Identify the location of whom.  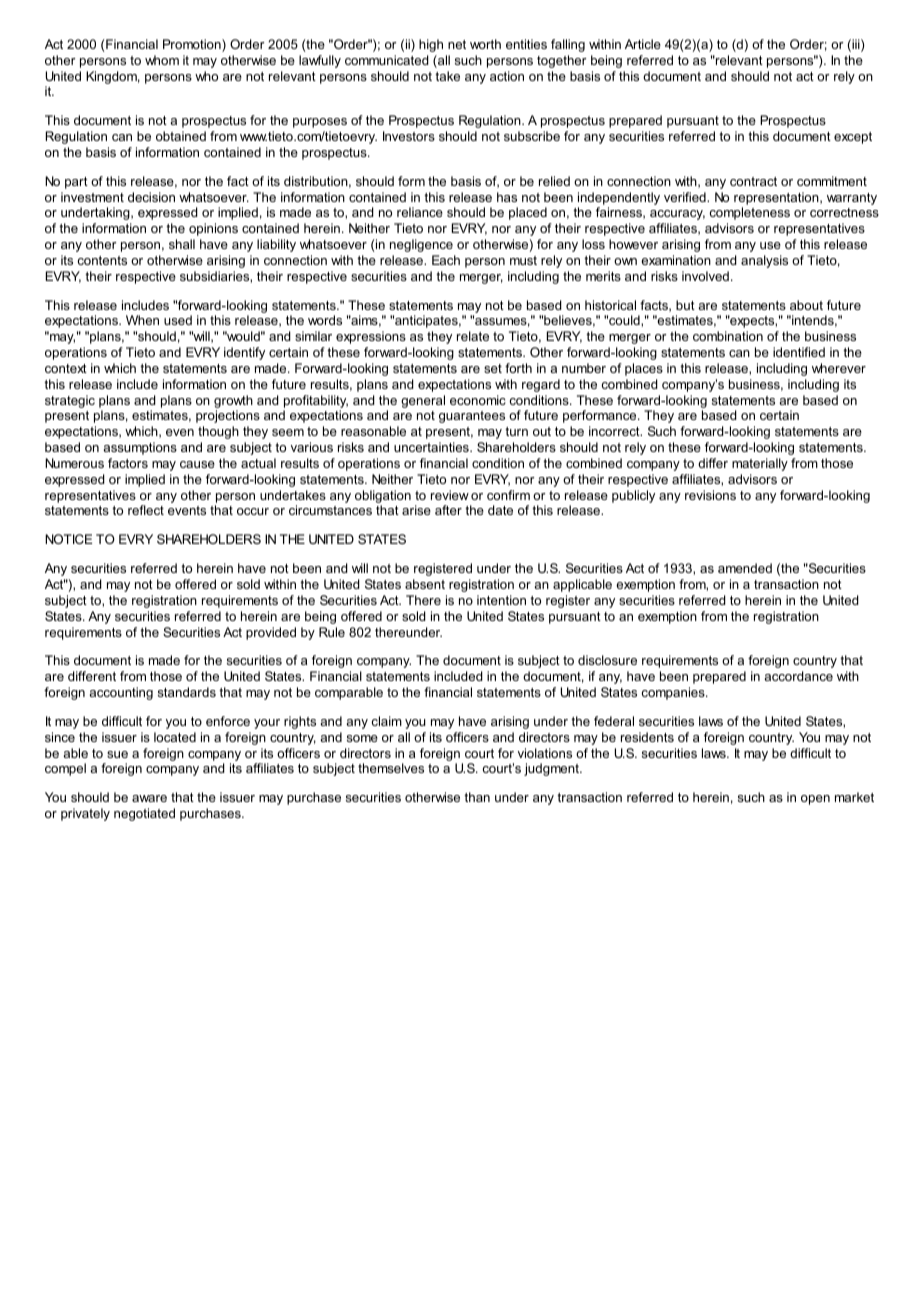
(162, 60).
